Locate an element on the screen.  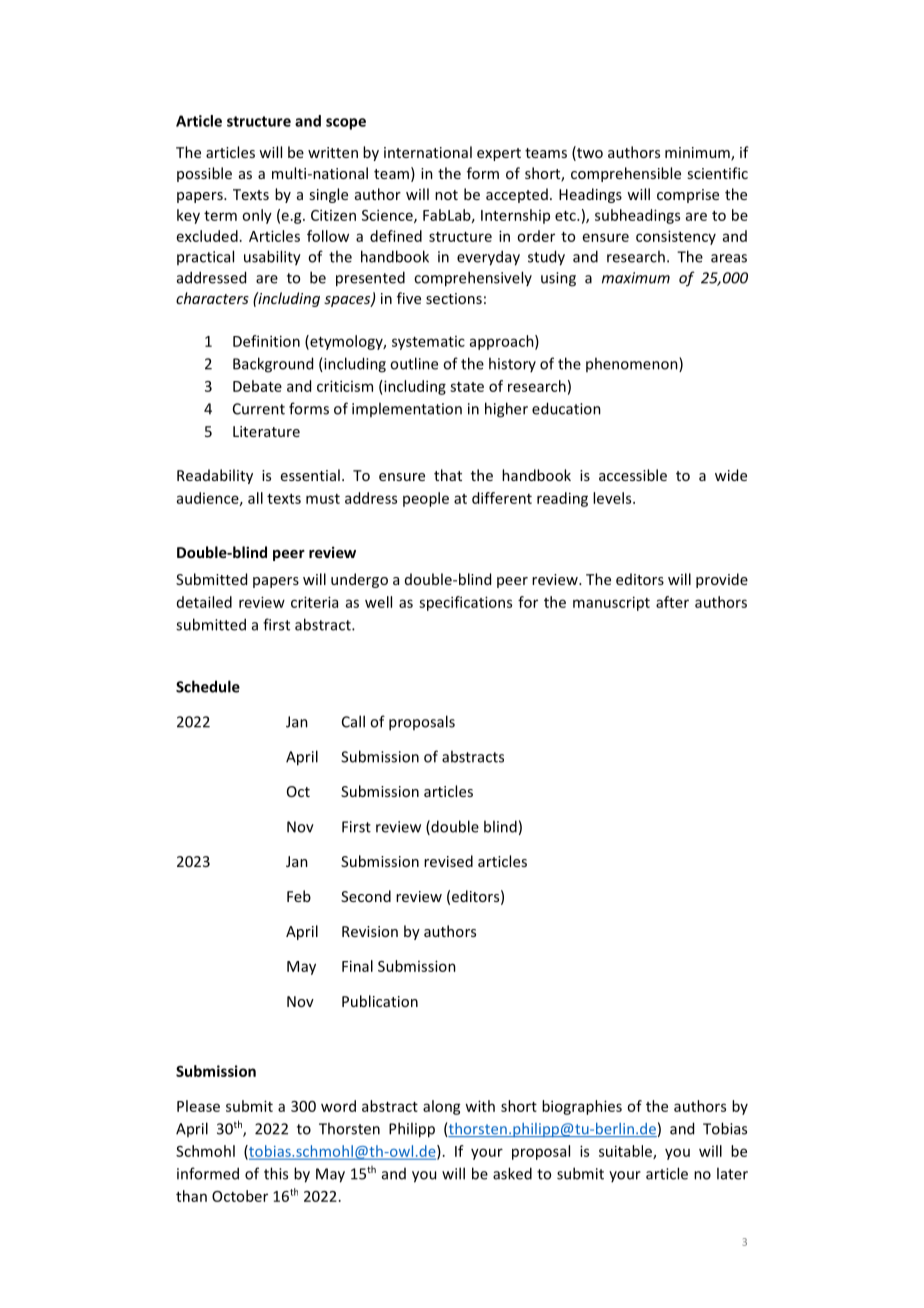
expert is located at coordinates (499, 154).
